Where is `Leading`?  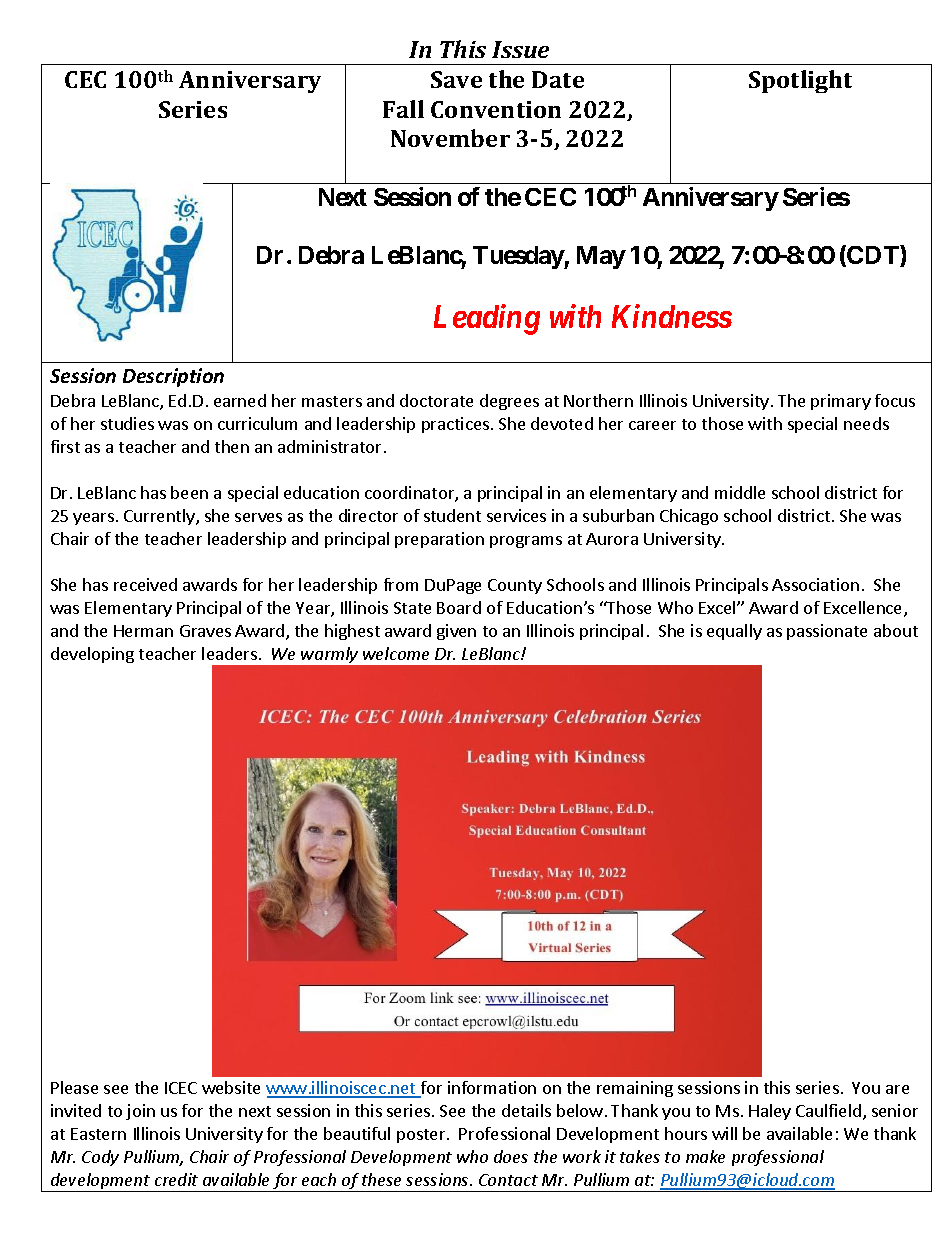
Leading is located at coordinates (487, 319).
